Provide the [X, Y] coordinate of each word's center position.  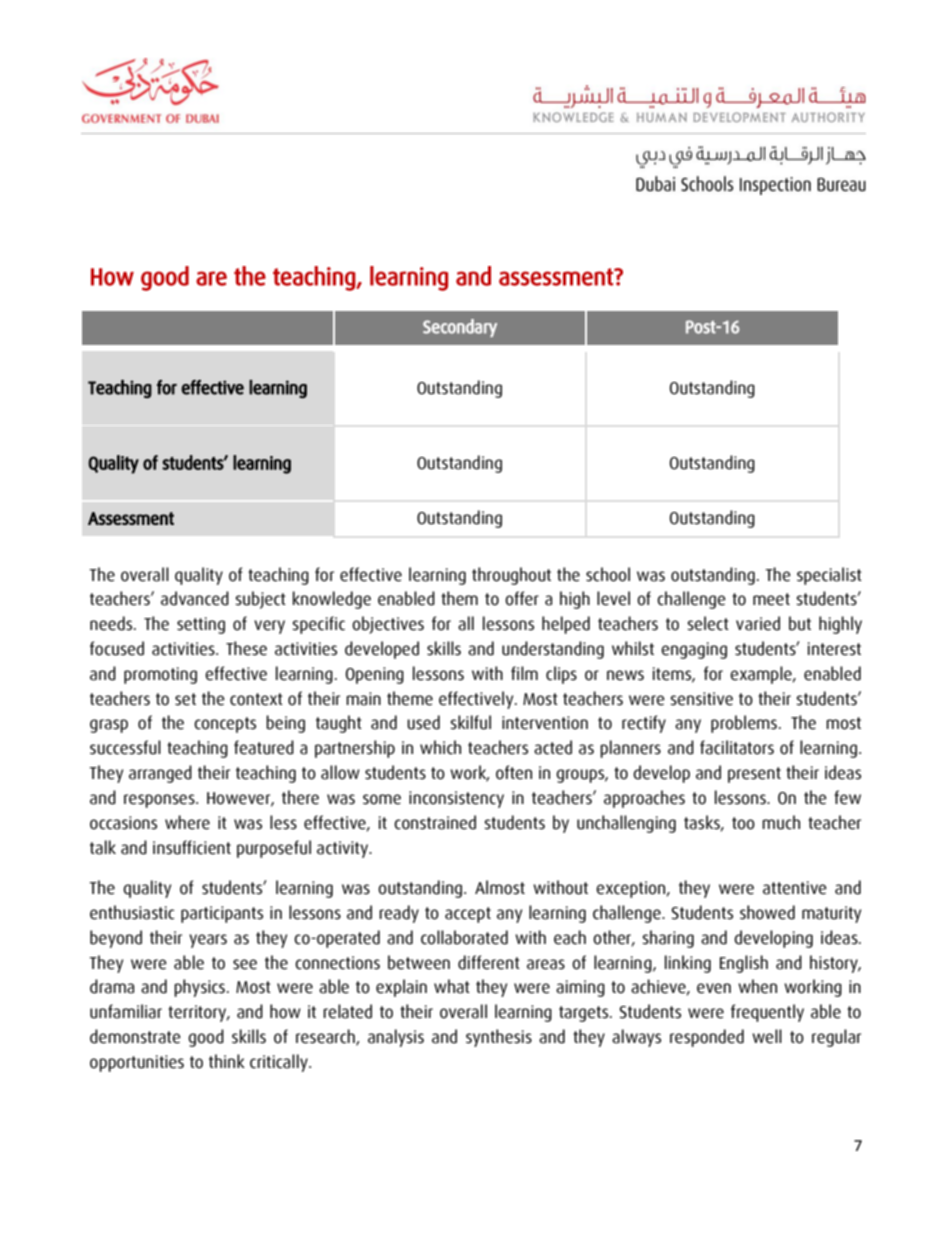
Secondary [460, 328]
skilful [470, 722]
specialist [829, 576]
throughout [511, 576]
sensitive [701, 699]
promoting [160, 675]
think [227, 1061]
